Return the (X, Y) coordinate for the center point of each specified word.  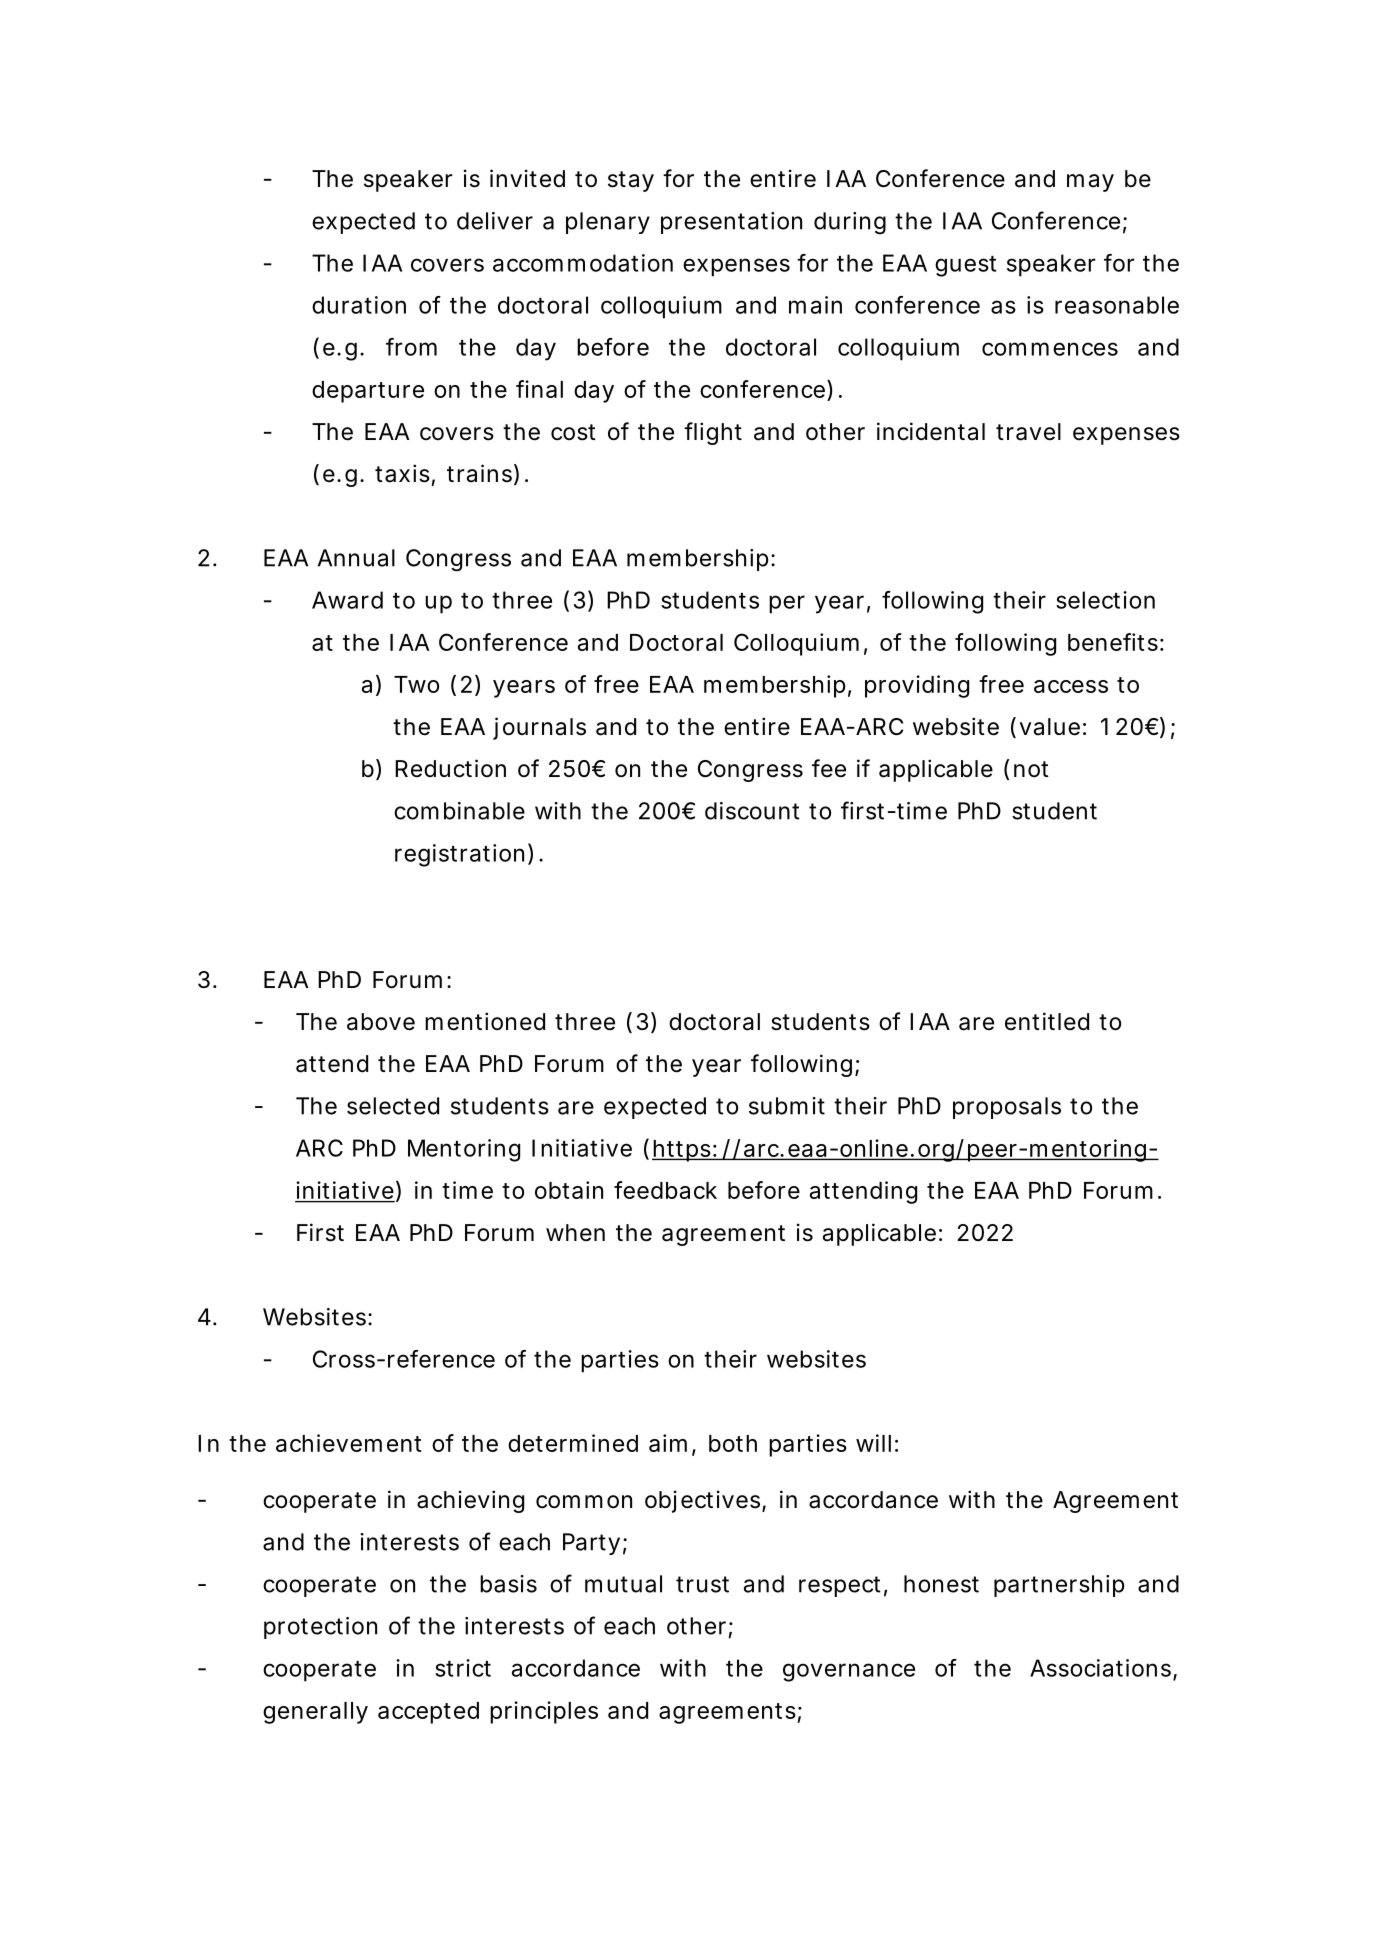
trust (702, 1584)
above (381, 1022)
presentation (731, 223)
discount (752, 811)
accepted (428, 1713)
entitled (1047, 1021)
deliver (495, 221)
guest (965, 266)
